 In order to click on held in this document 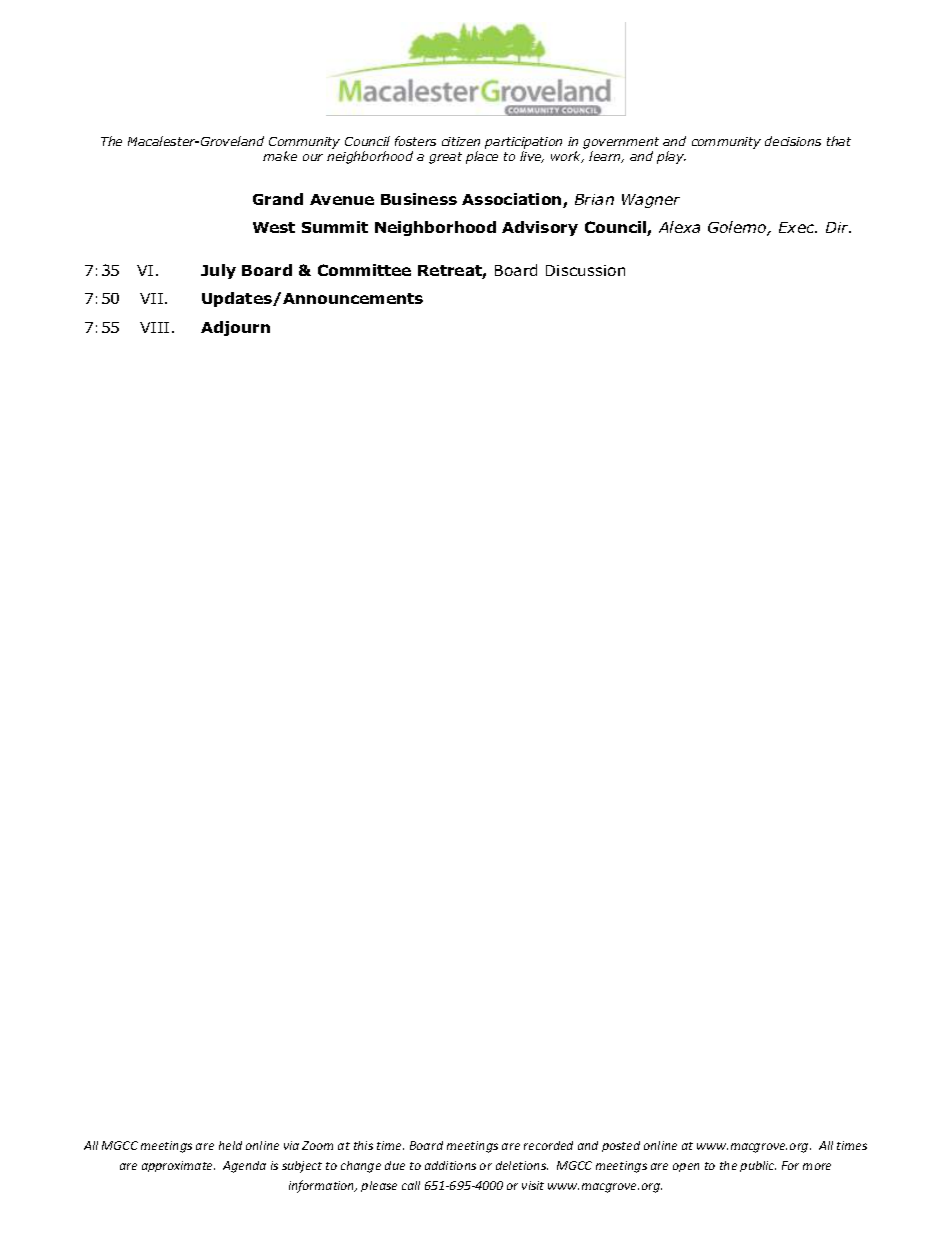, I will do `click(230, 1145)`.
